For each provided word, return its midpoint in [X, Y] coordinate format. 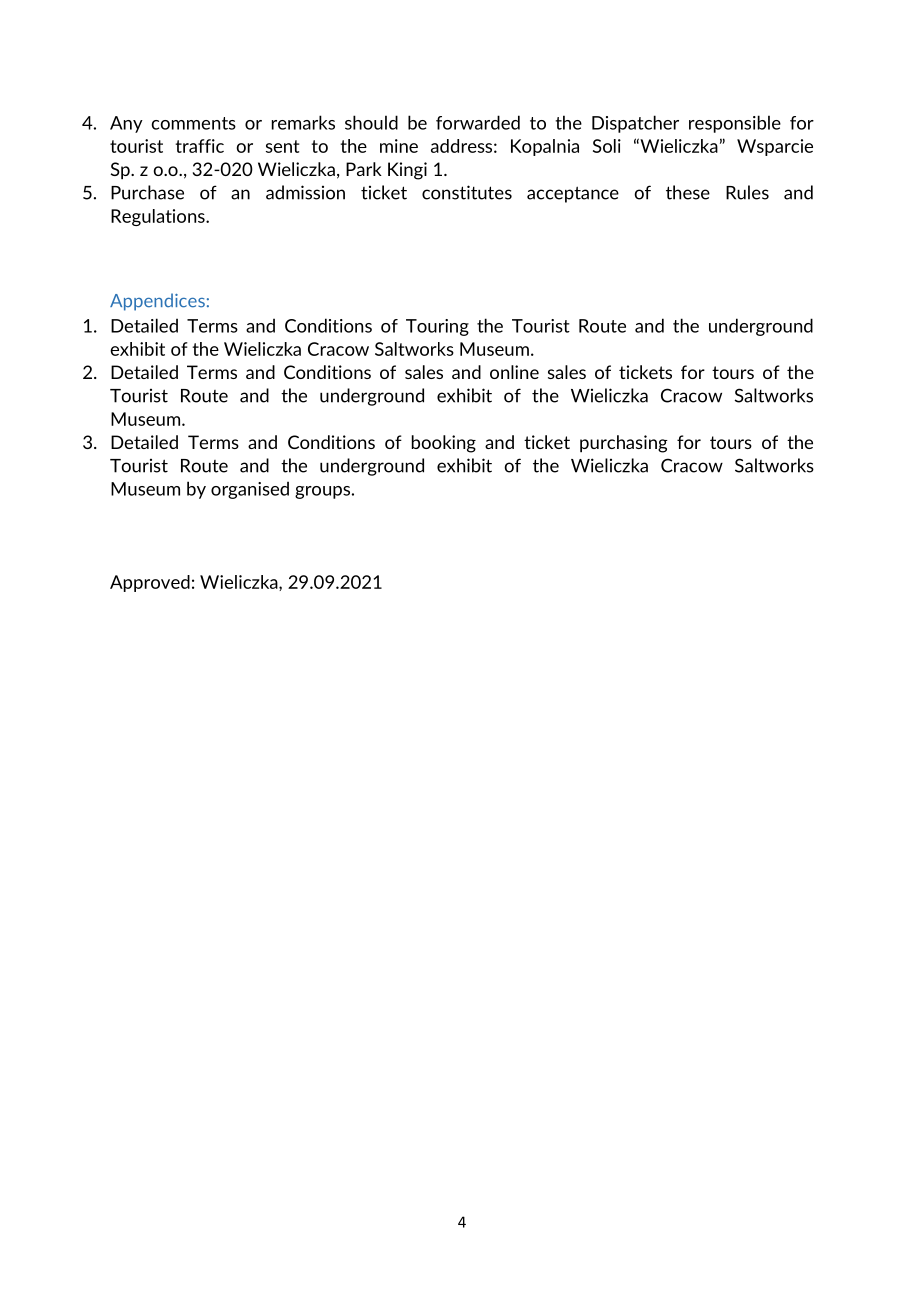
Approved [150, 583]
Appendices [157, 302]
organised [250, 490]
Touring [437, 327]
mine [399, 146]
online [514, 372]
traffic [199, 146]
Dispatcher [635, 124]
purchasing [624, 444]
